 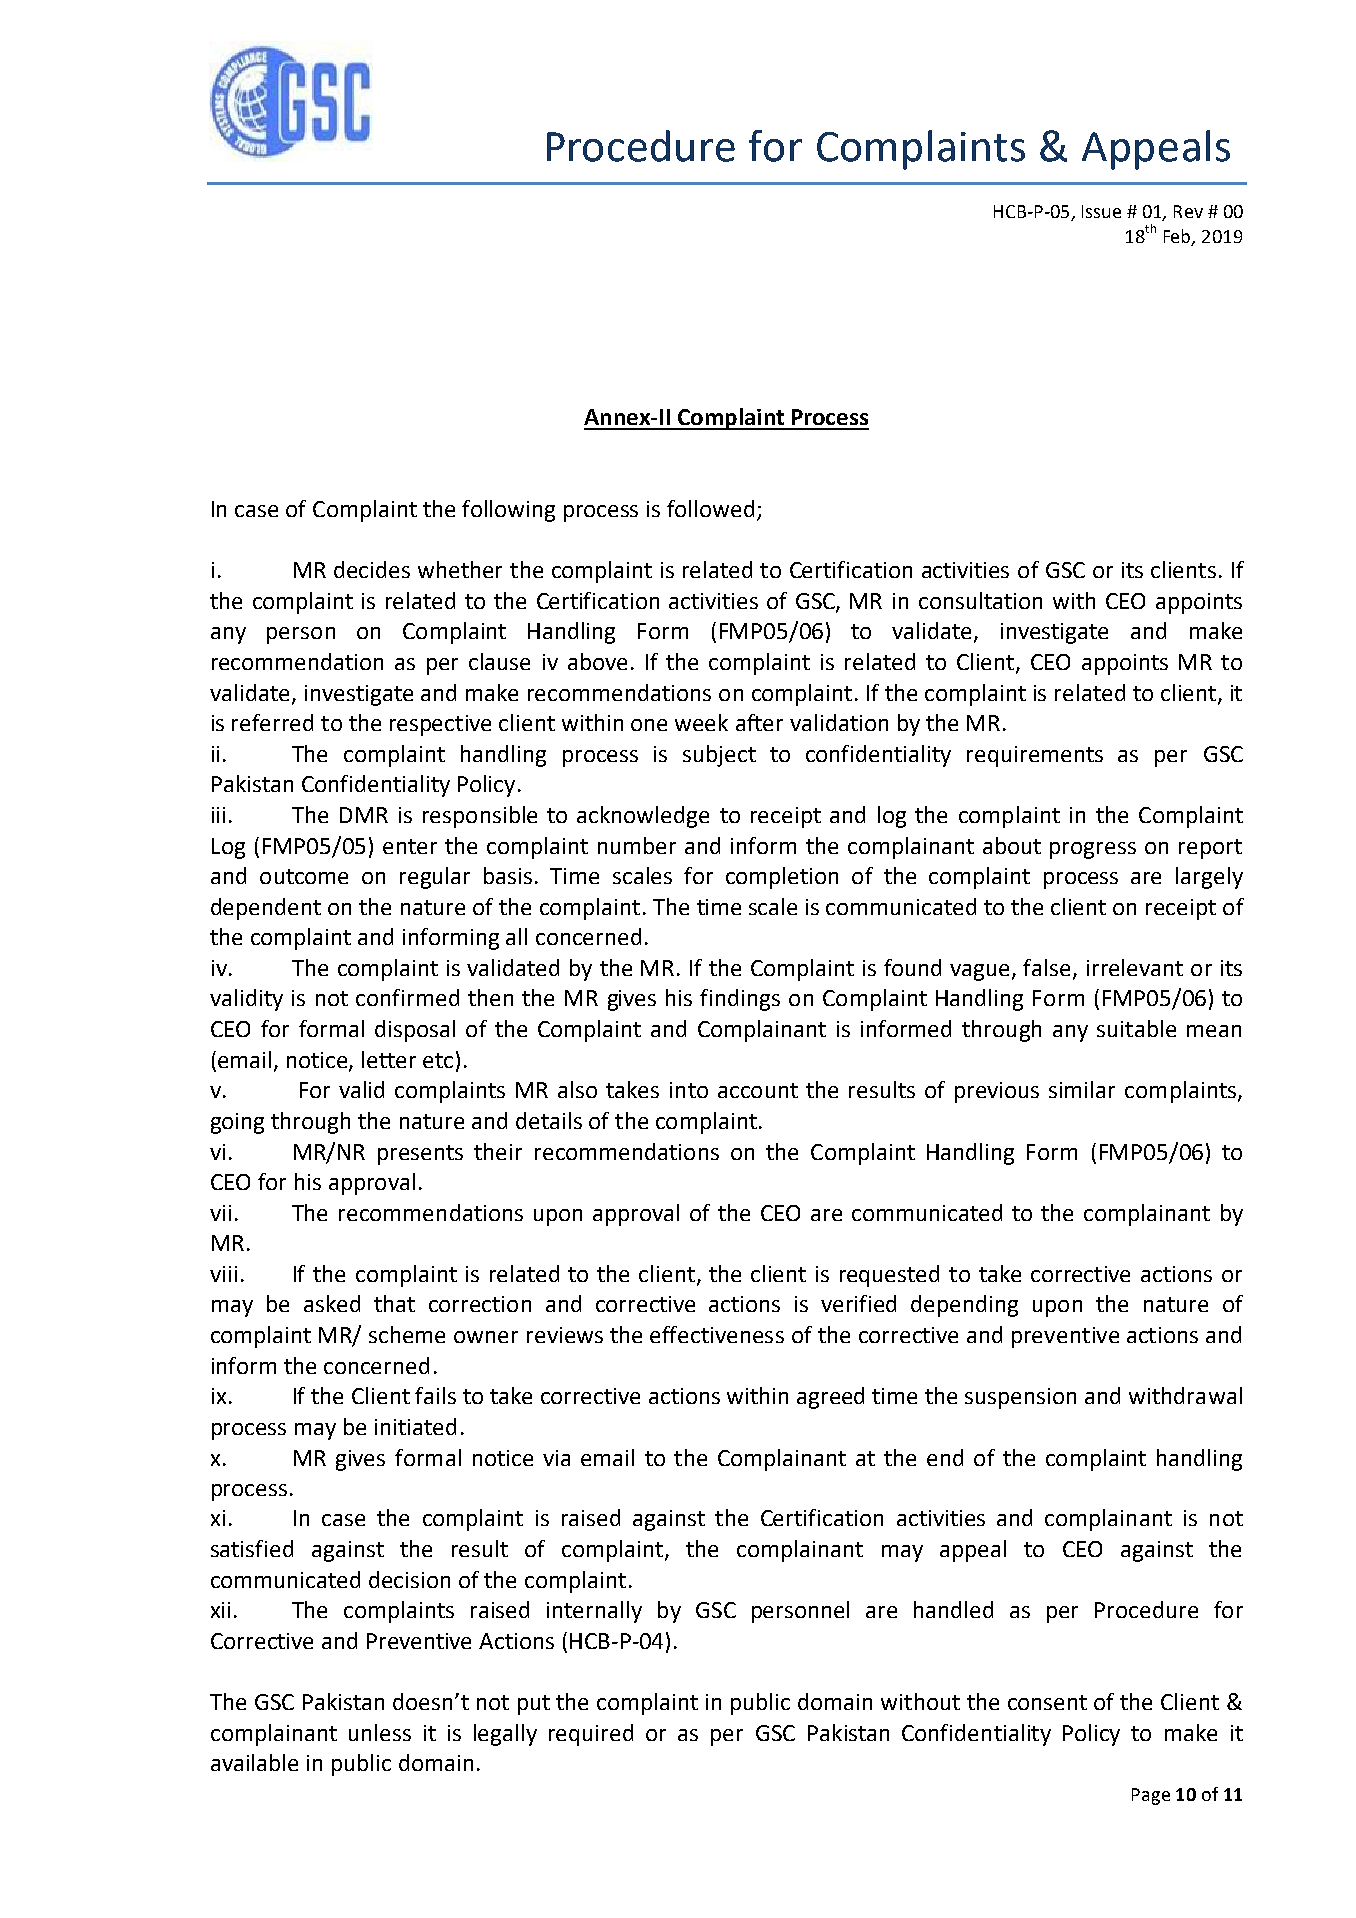 I want to click on findings, so click(x=740, y=1000).
